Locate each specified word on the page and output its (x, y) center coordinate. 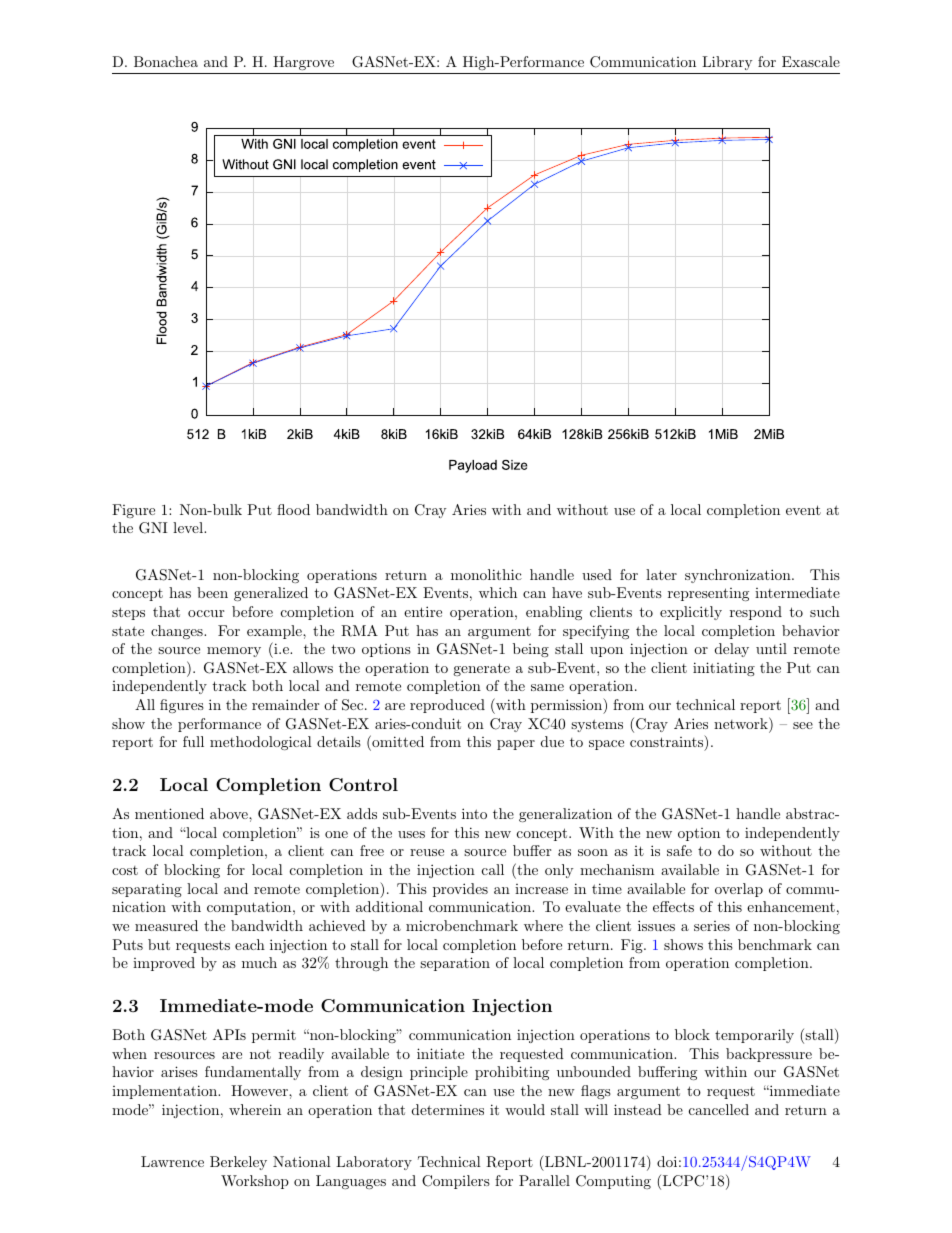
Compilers (456, 1182)
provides (460, 890)
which (498, 592)
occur (206, 613)
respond (756, 613)
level (189, 527)
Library (727, 63)
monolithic (486, 574)
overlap (739, 890)
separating (147, 890)
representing (708, 594)
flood (293, 509)
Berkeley (238, 1163)
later (661, 574)
